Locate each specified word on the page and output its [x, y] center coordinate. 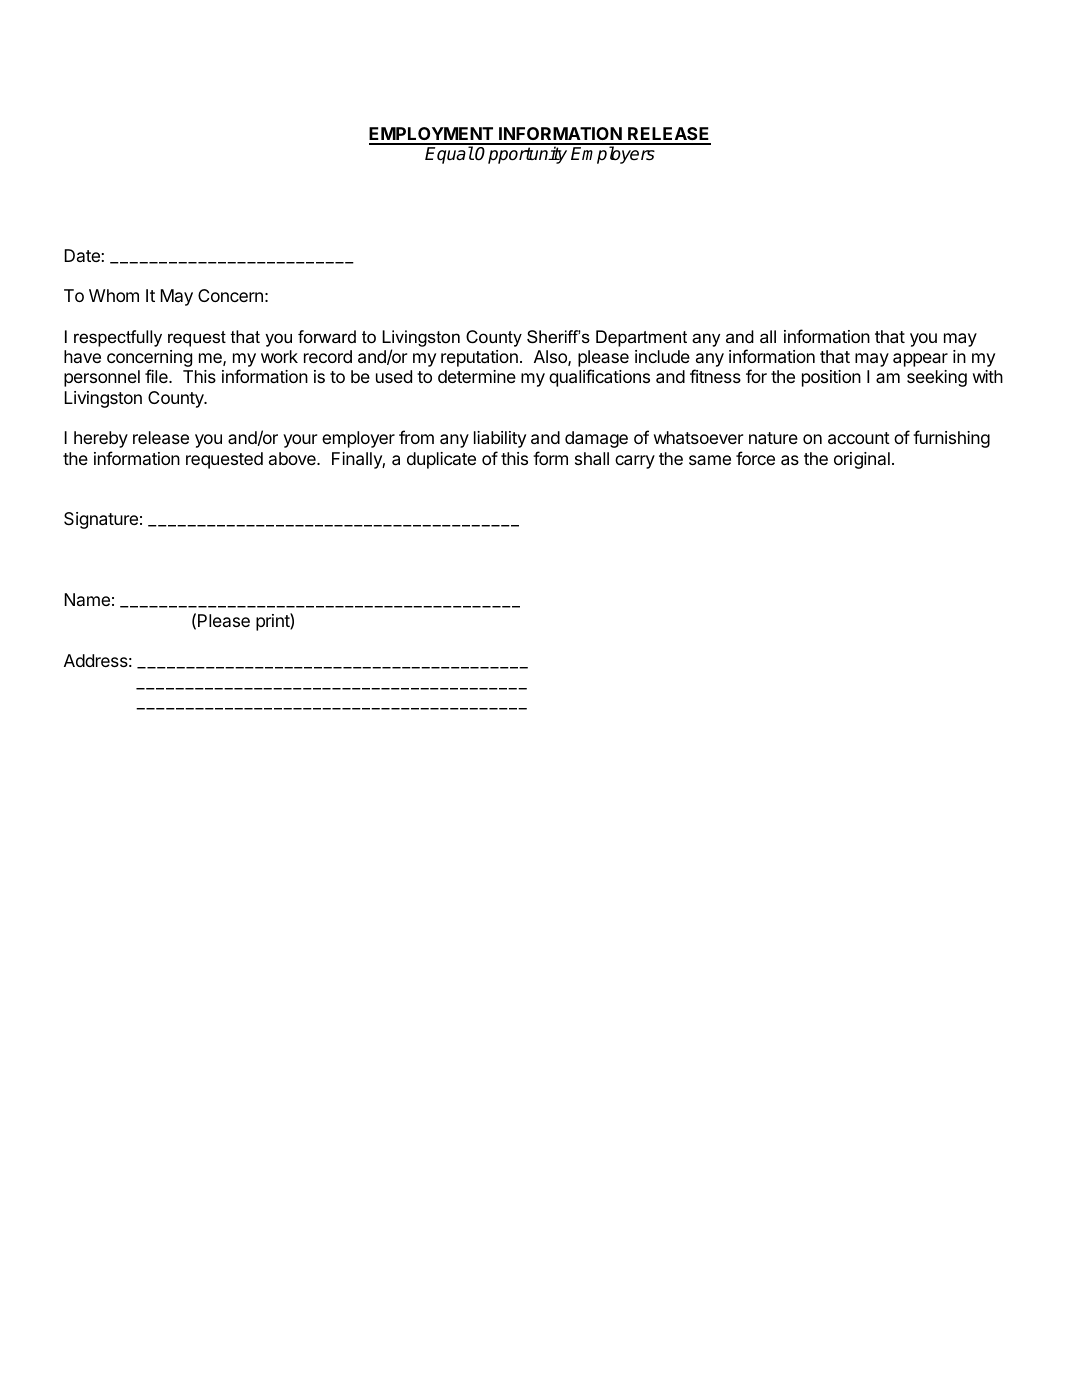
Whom [114, 295]
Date [82, 255]
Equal [449, 155]
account [859, 438]
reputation [479, 358]
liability [500, 439]
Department [641, 338]
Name [87, 599]
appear [920, 360]
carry [635, 462]
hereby [101, 439]
